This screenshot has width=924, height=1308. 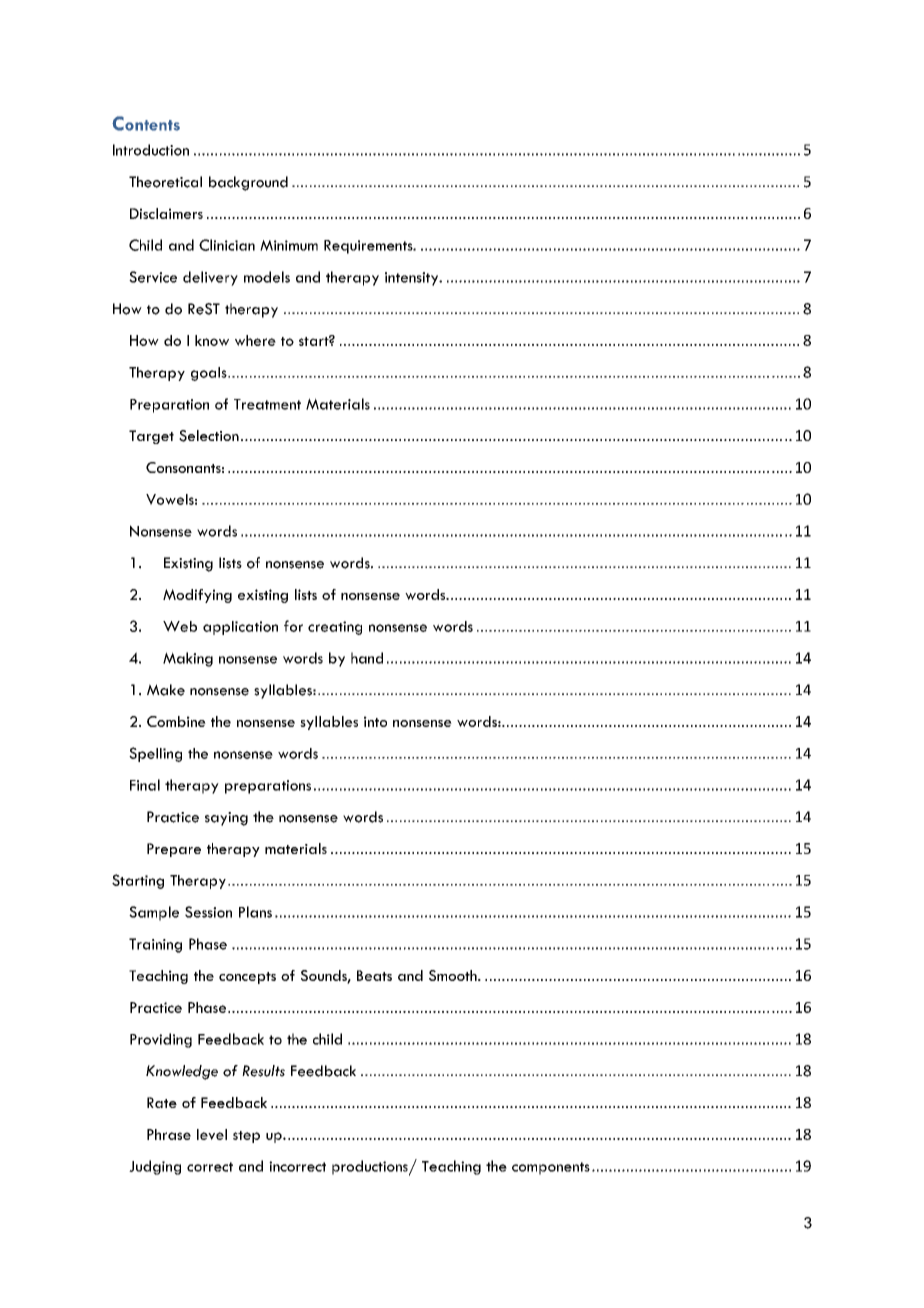 I want to click on into, so click(x=375, y=721).
